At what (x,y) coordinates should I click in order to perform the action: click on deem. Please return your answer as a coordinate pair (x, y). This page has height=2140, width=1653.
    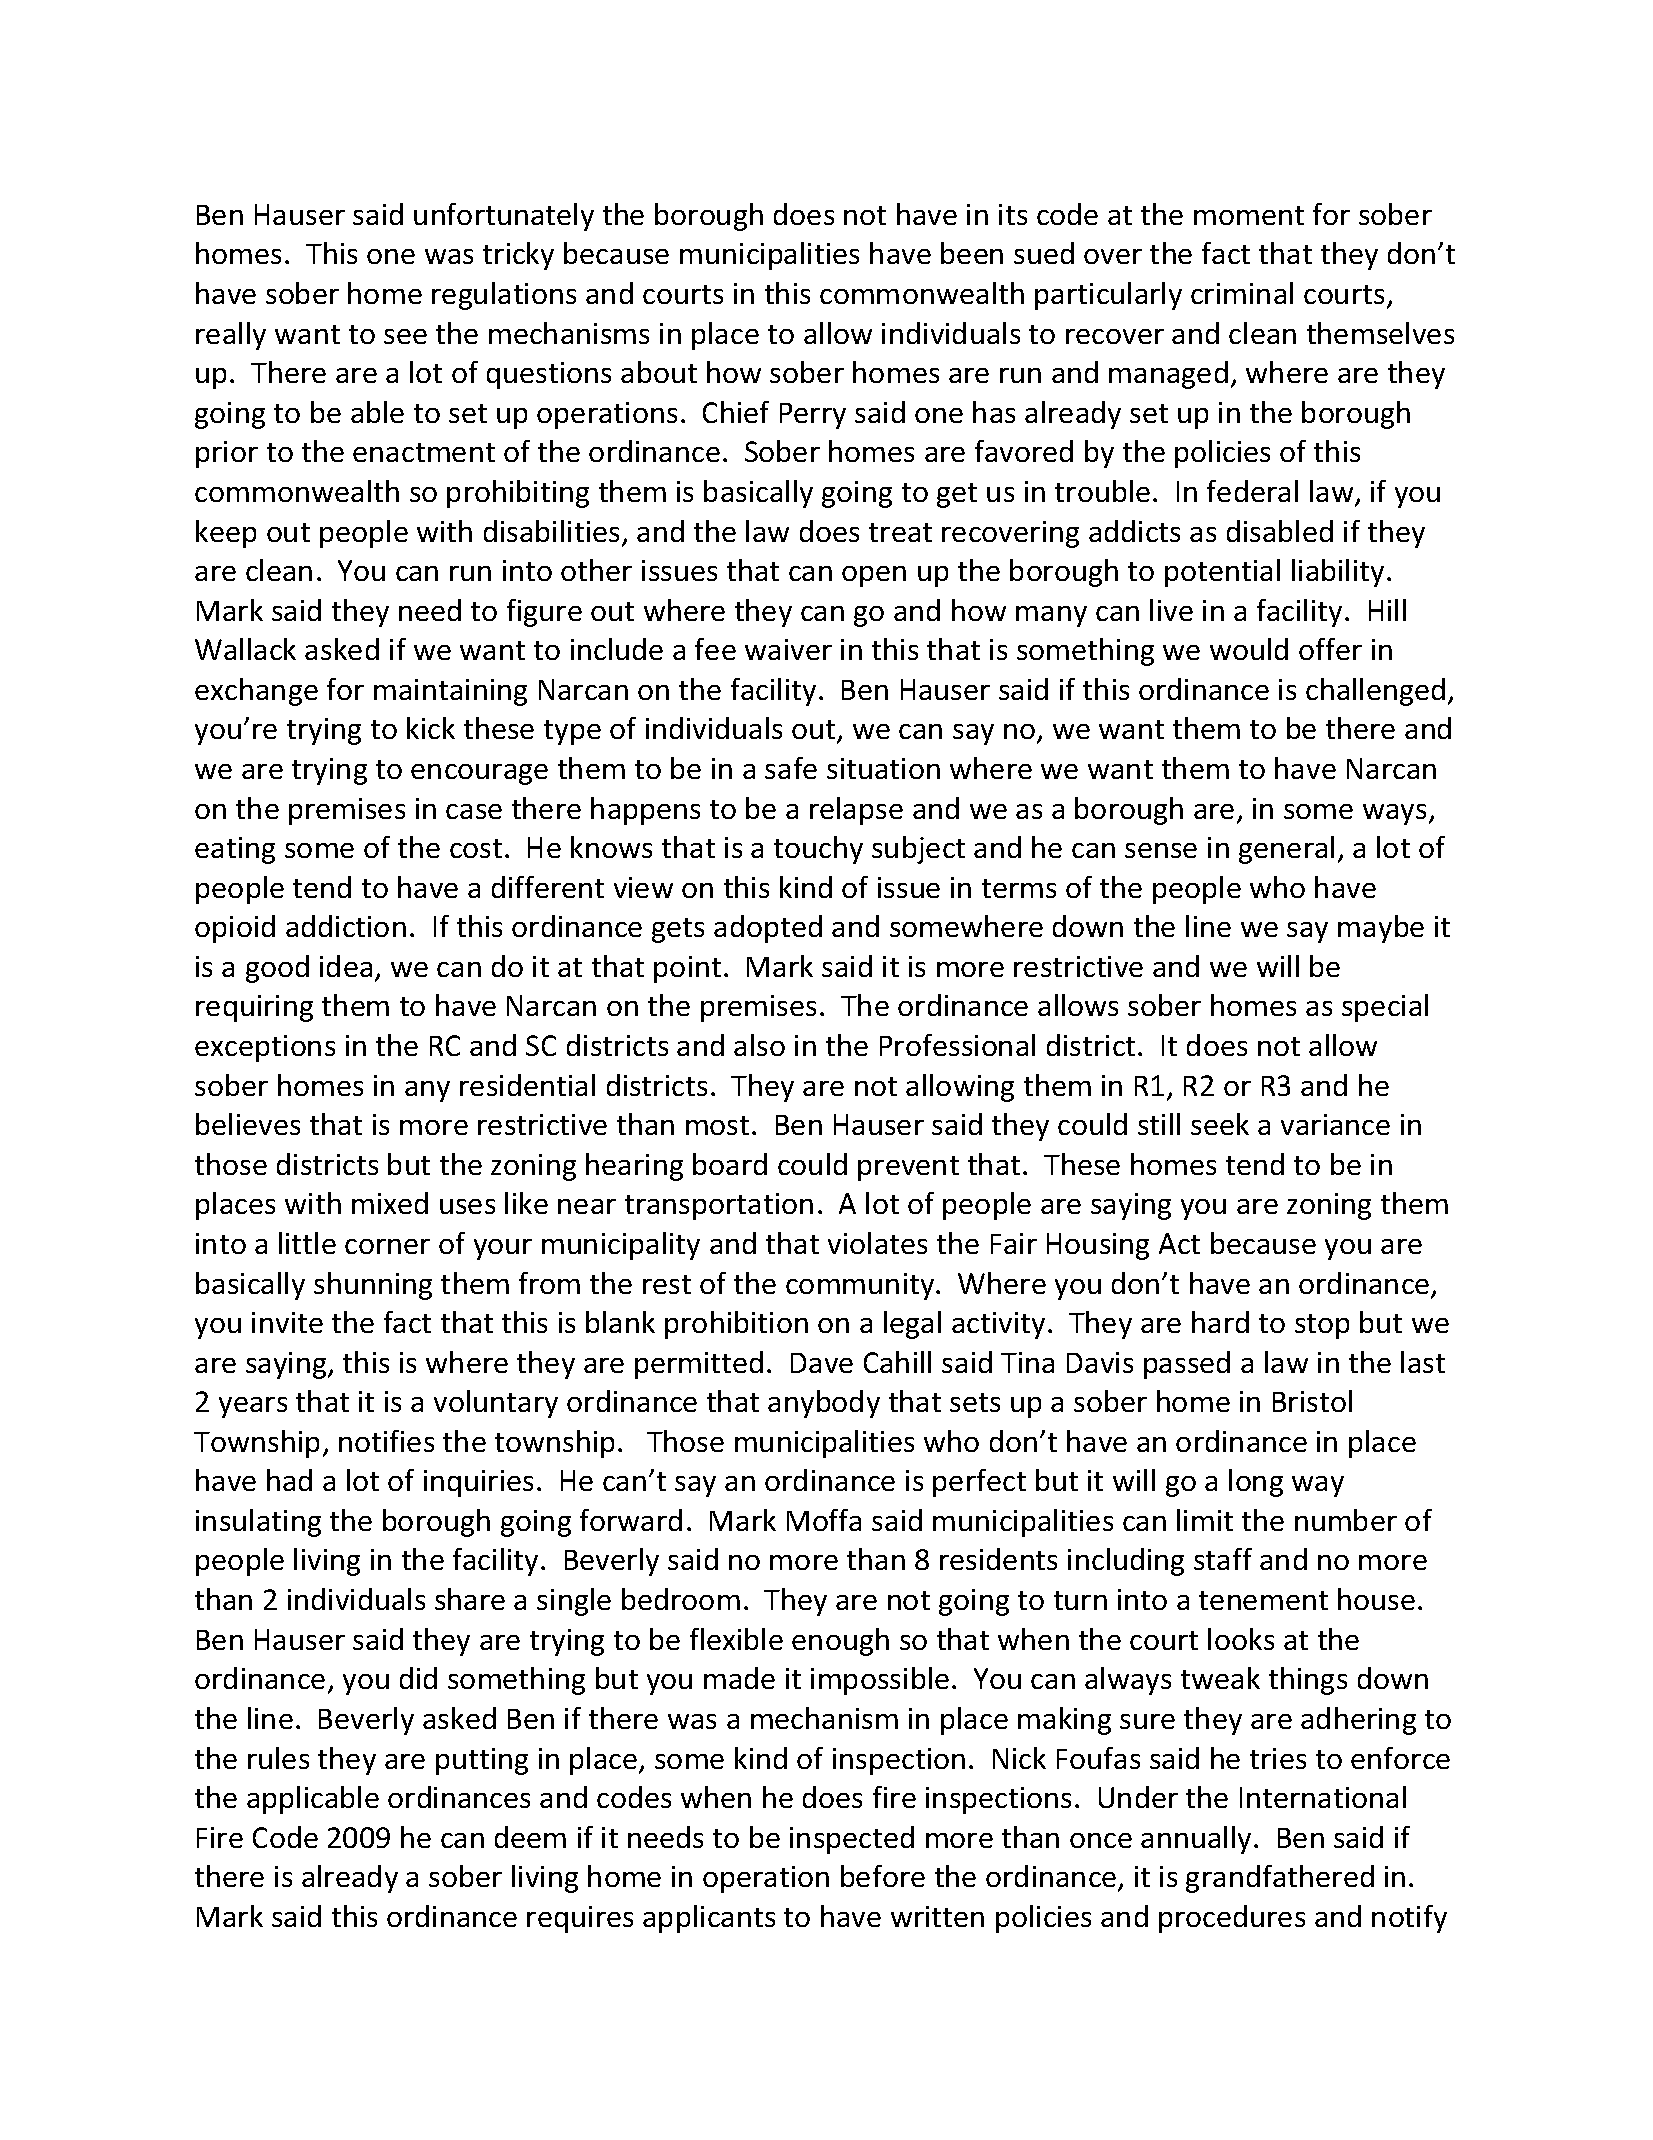
    Looking at the image, I should click on (530, 1837).
